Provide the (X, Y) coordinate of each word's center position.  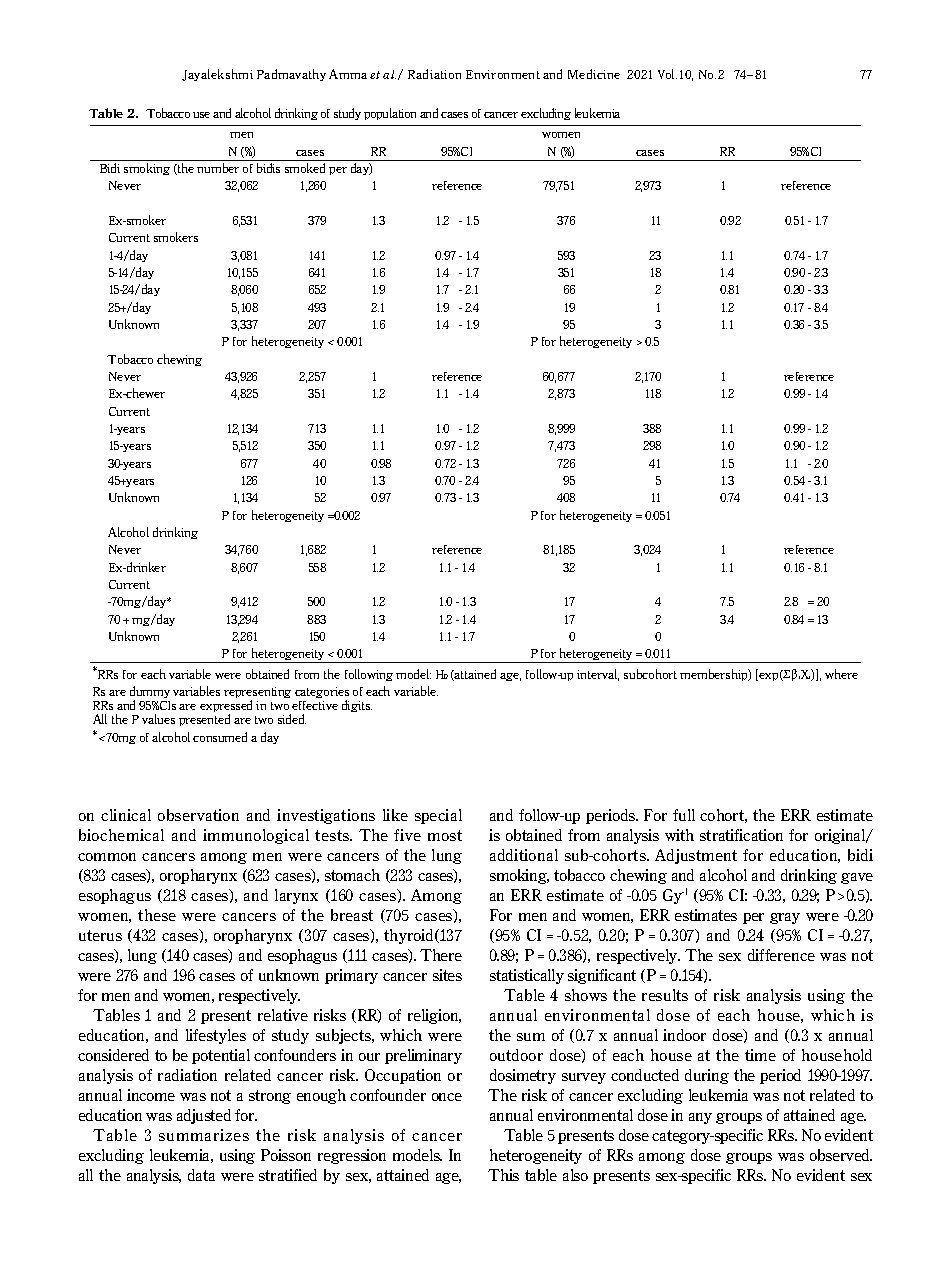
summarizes (204, 1135)
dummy (150, 693)
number (218, 168)
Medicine (594, 74)
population (390, 114)
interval (598, 675)
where (841, 674)
